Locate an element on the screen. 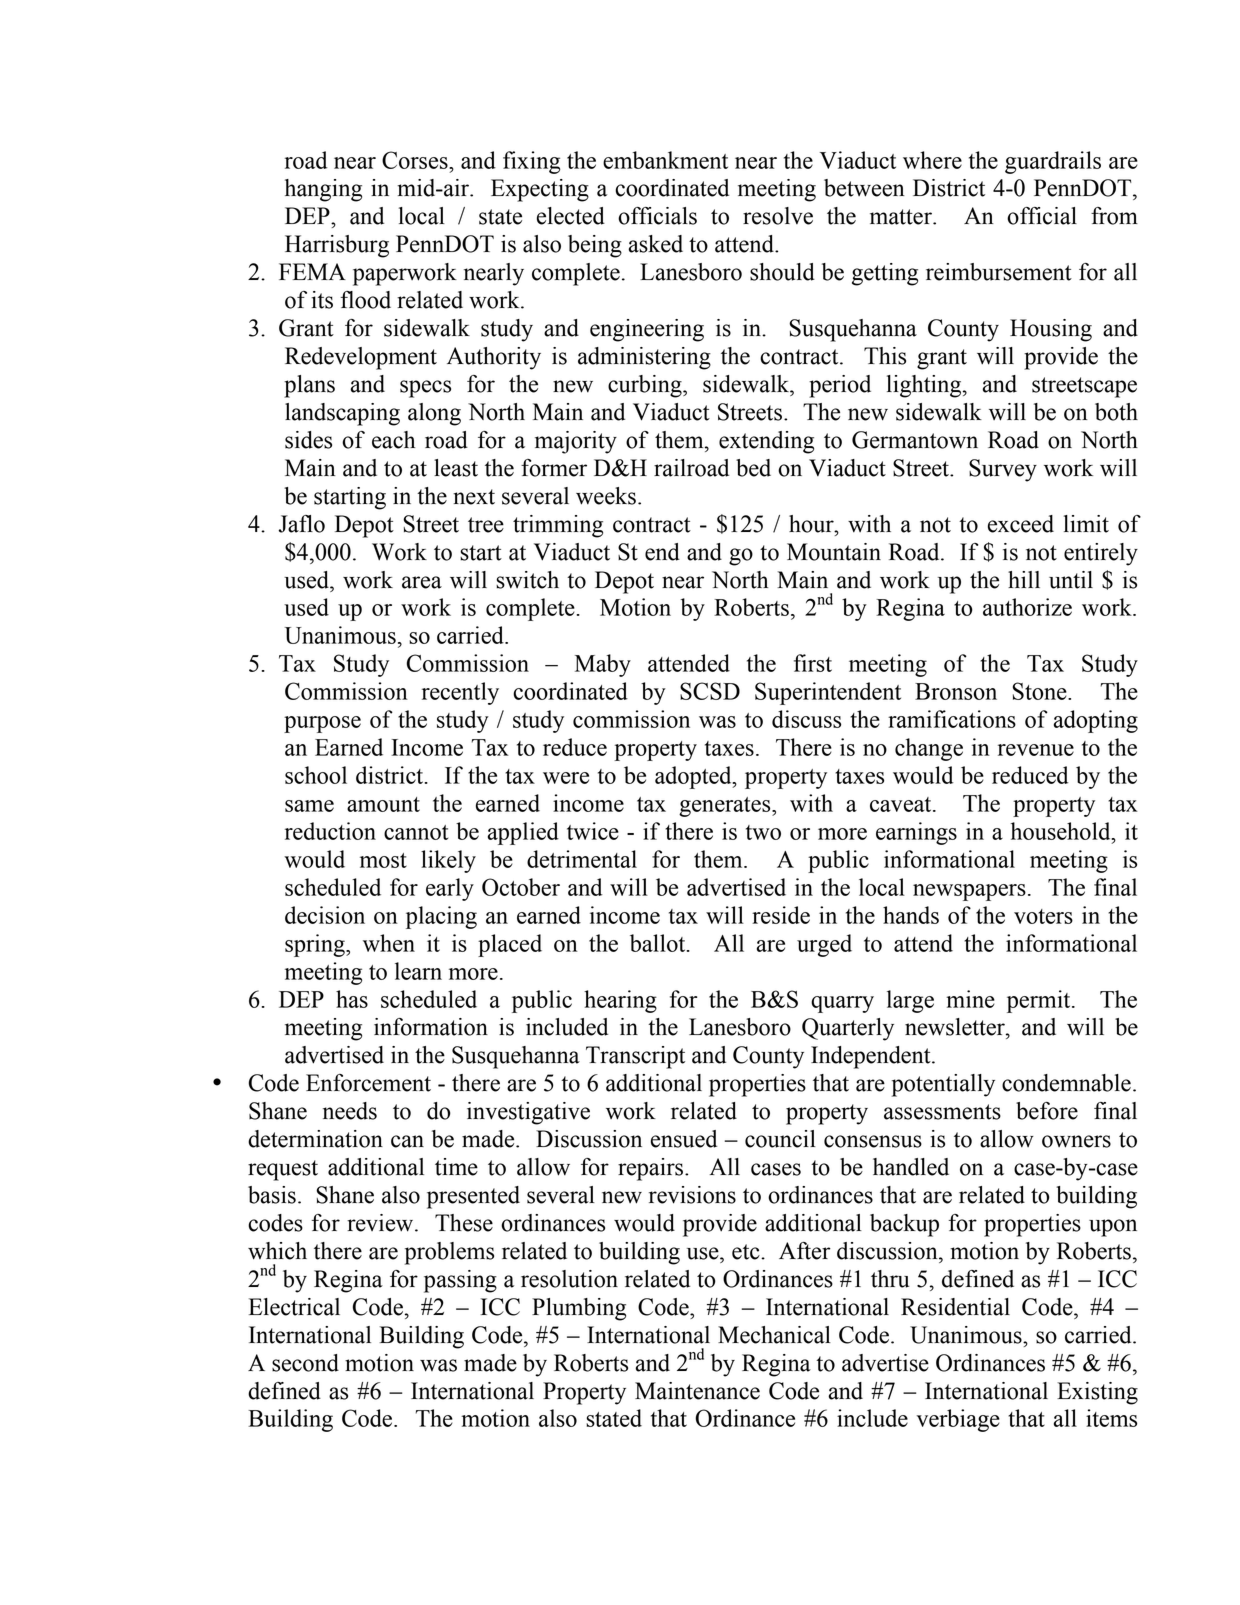 The width and height of the screenshot is (1240, 1605). embankment is located at coordinates (665, 160).
